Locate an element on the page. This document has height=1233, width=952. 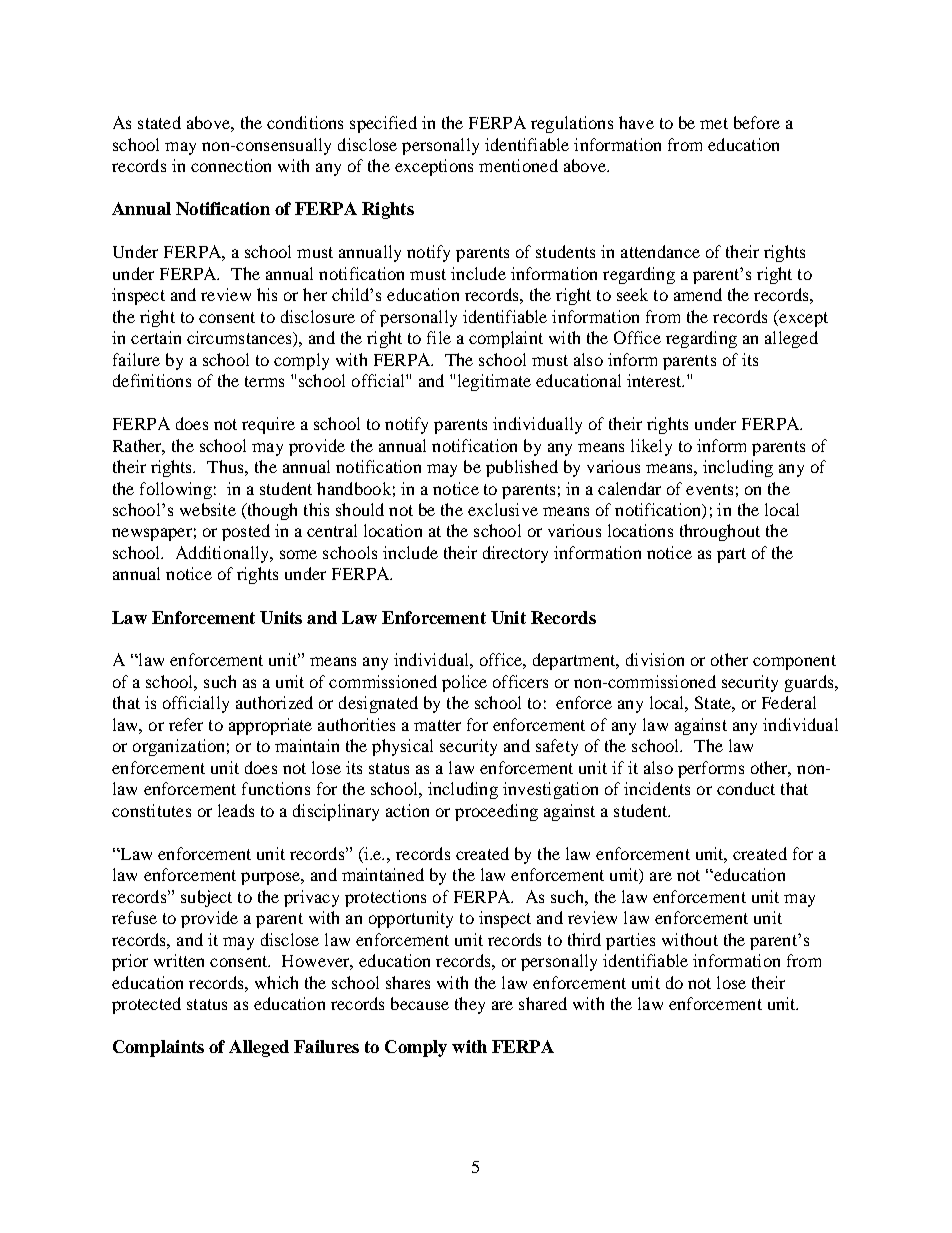
connection is located at coordinates (231, 165).
